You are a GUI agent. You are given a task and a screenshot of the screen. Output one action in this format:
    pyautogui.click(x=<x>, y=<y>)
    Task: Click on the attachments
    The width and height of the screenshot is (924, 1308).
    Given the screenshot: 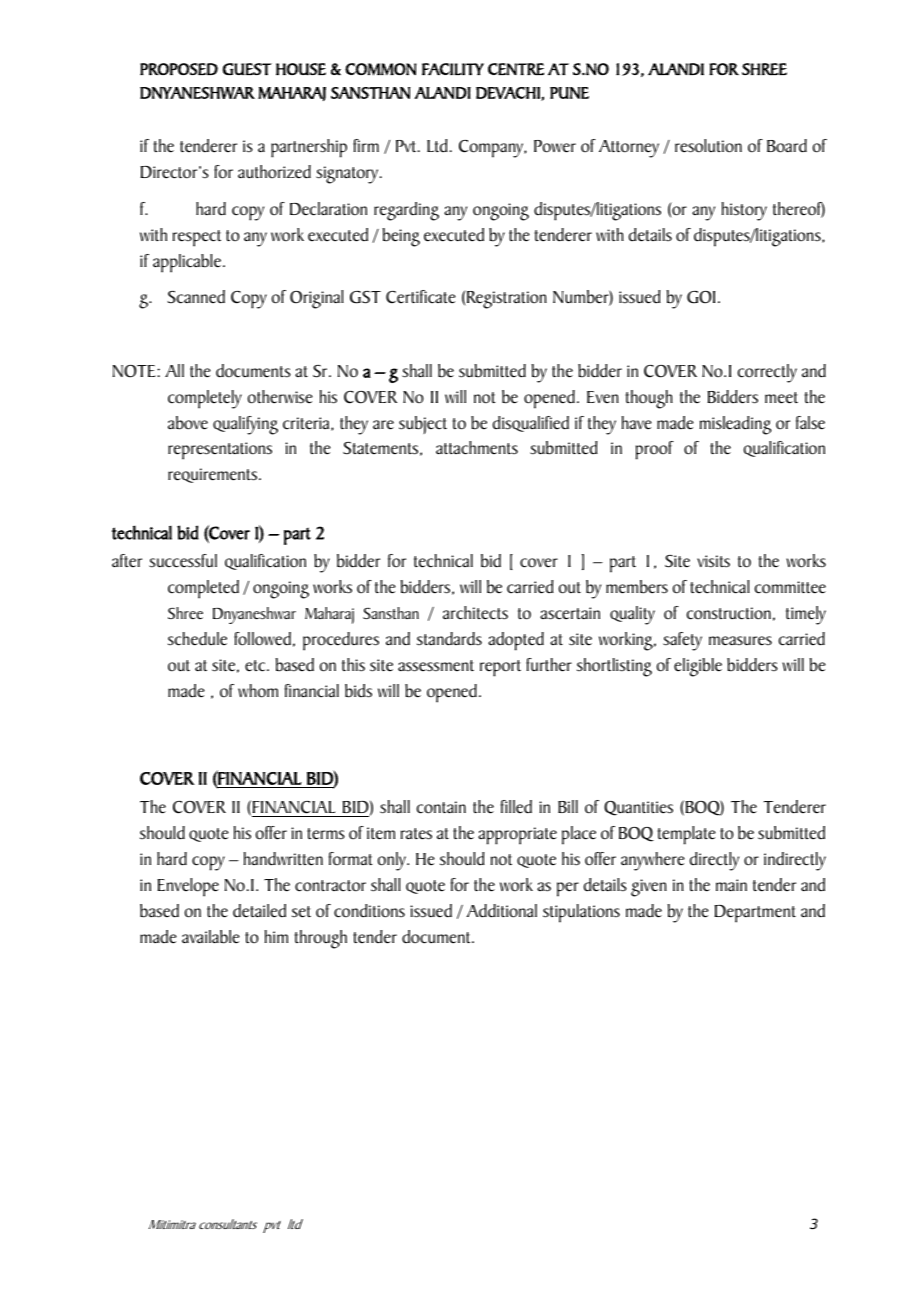 What is the action you would take?
    pyautogui.click(x=477, y=448)
